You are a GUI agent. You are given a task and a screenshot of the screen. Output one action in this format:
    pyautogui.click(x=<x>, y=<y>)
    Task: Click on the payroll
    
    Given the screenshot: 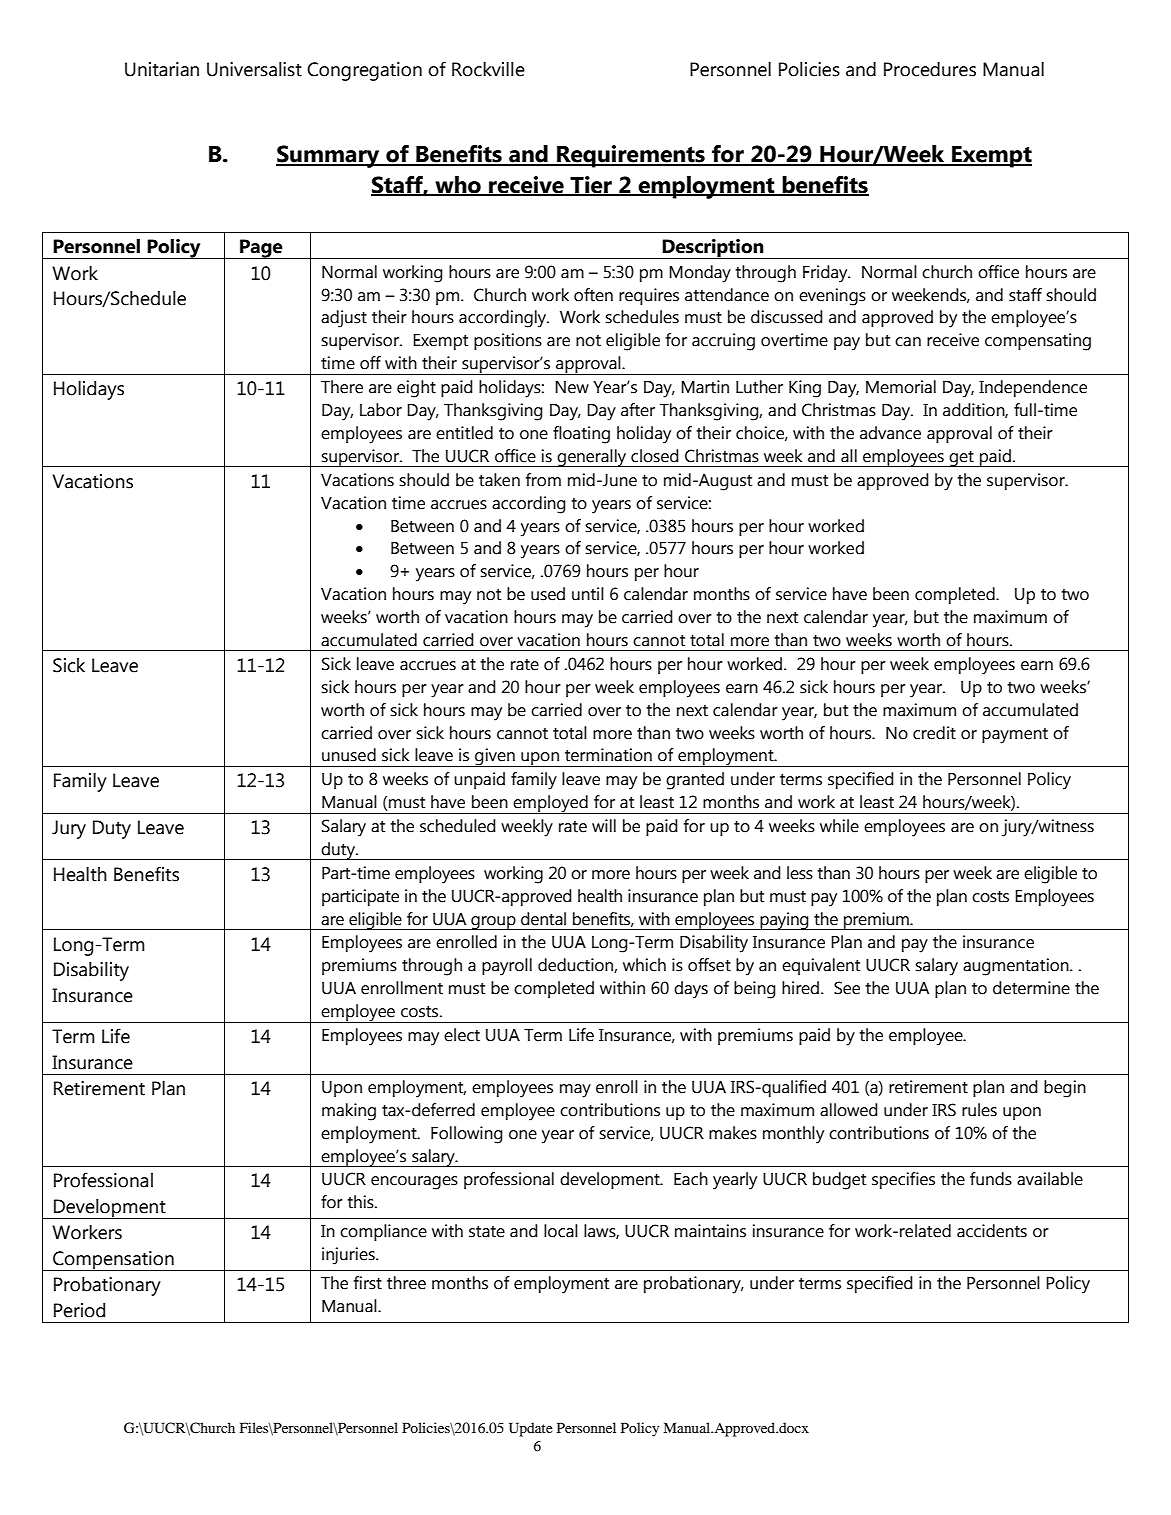 What is the action you would take?
    pyautogui.click(x=507, y=967)
